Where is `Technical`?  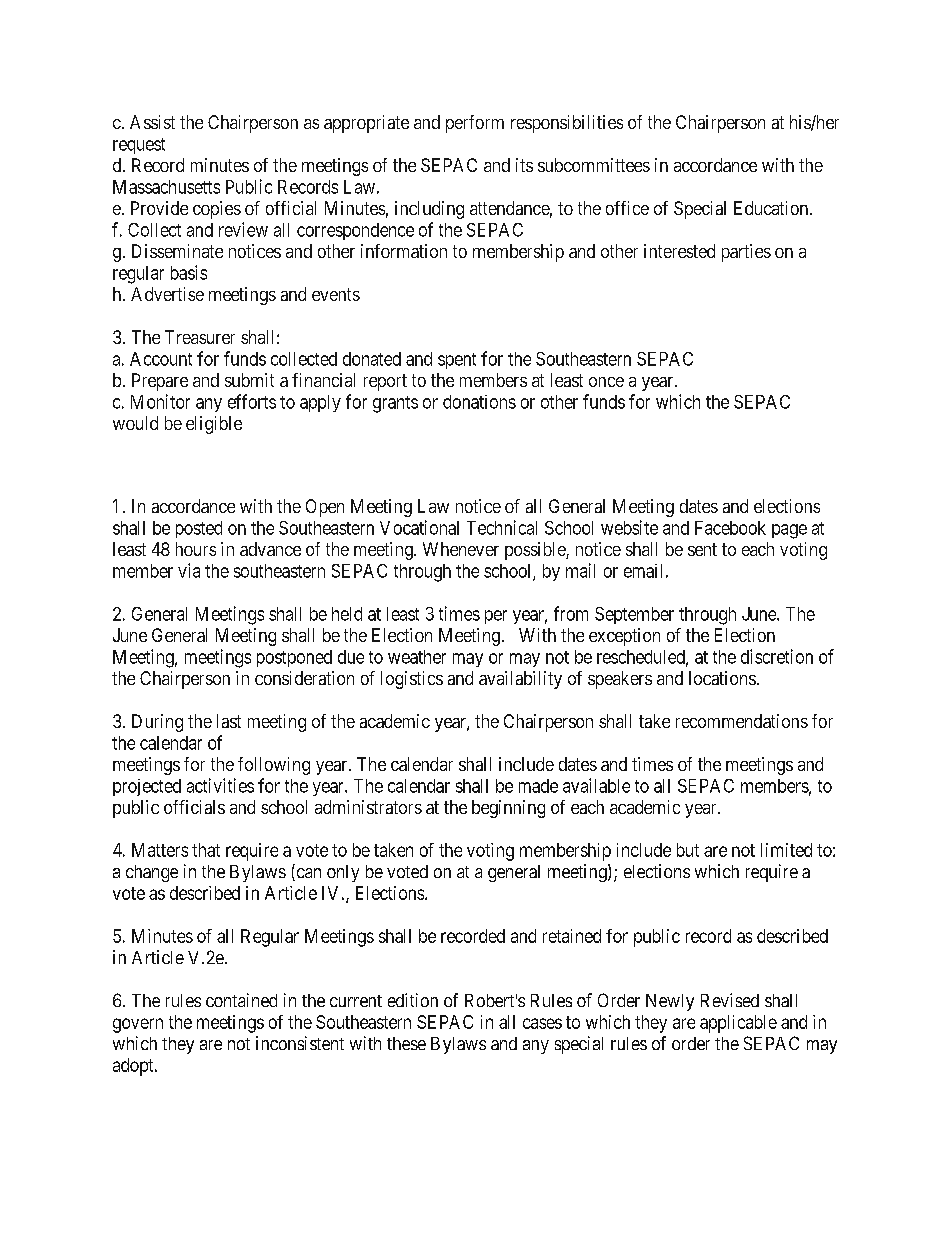
Technical is located at coordinates (502, 527).
